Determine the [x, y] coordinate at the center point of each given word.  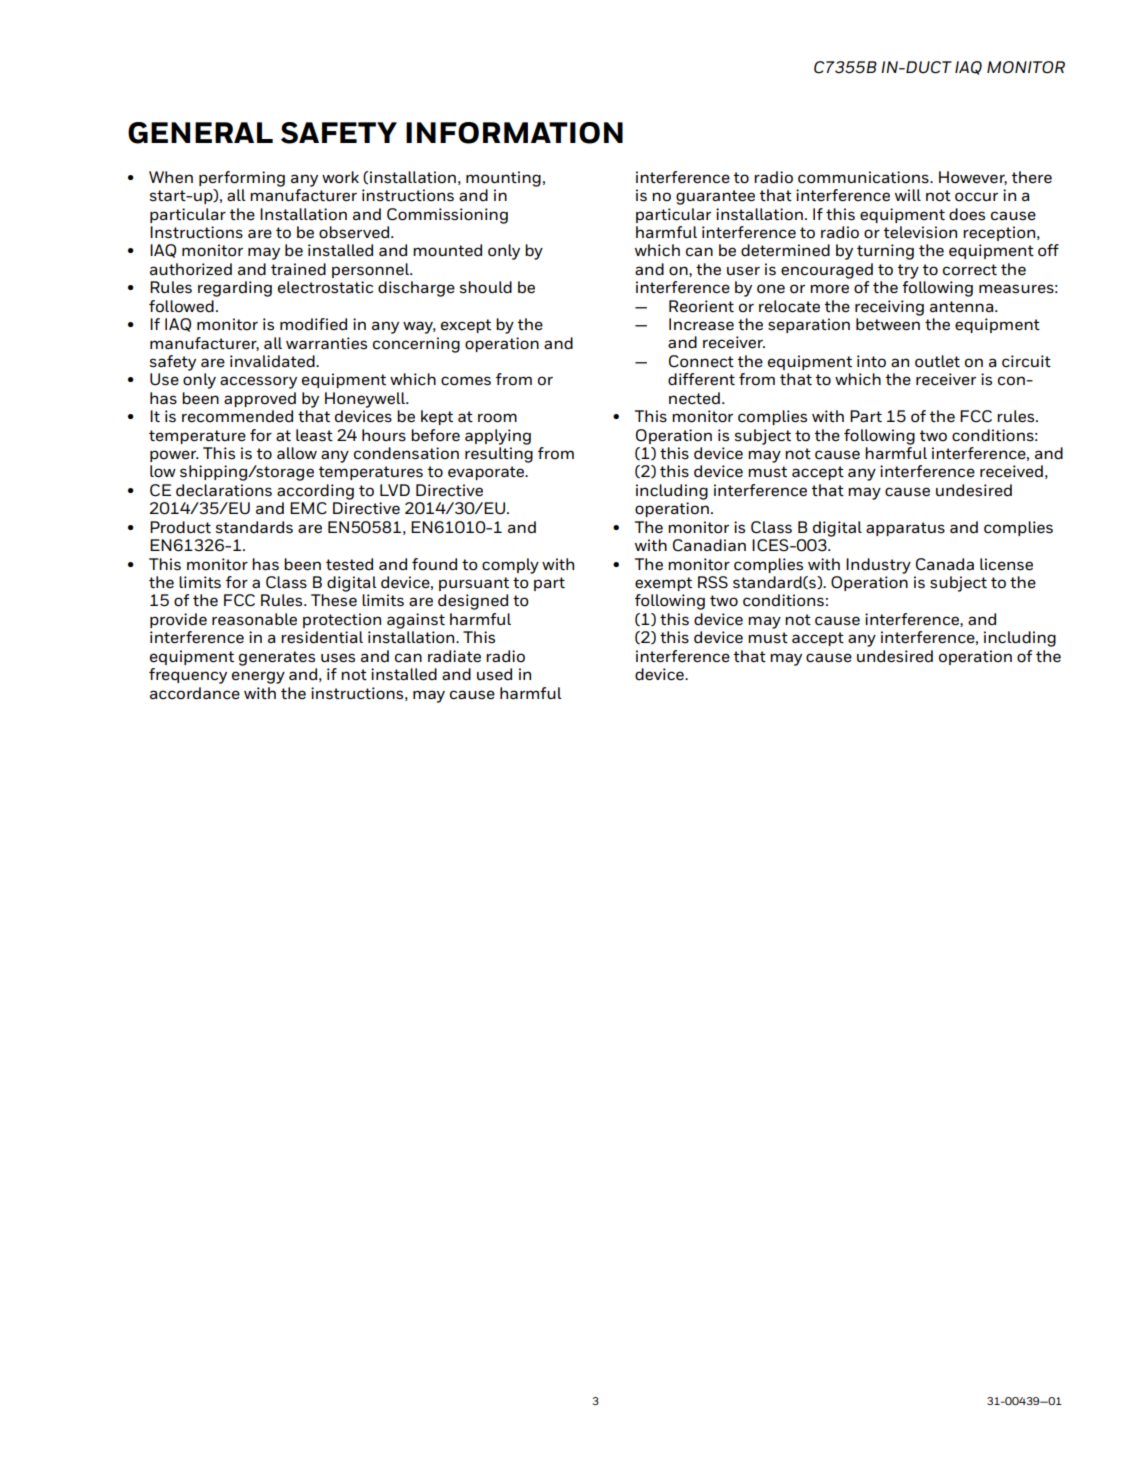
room [497, 418]
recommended [237, 416]
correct [970, 270]
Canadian [709, 545]
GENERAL [200, 133]
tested [349, 564]
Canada [945, 564]
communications [864, 177]
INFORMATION [514, 133]
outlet [937, 361]
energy [258, 677]
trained [298, 269]
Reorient [701, 306]
